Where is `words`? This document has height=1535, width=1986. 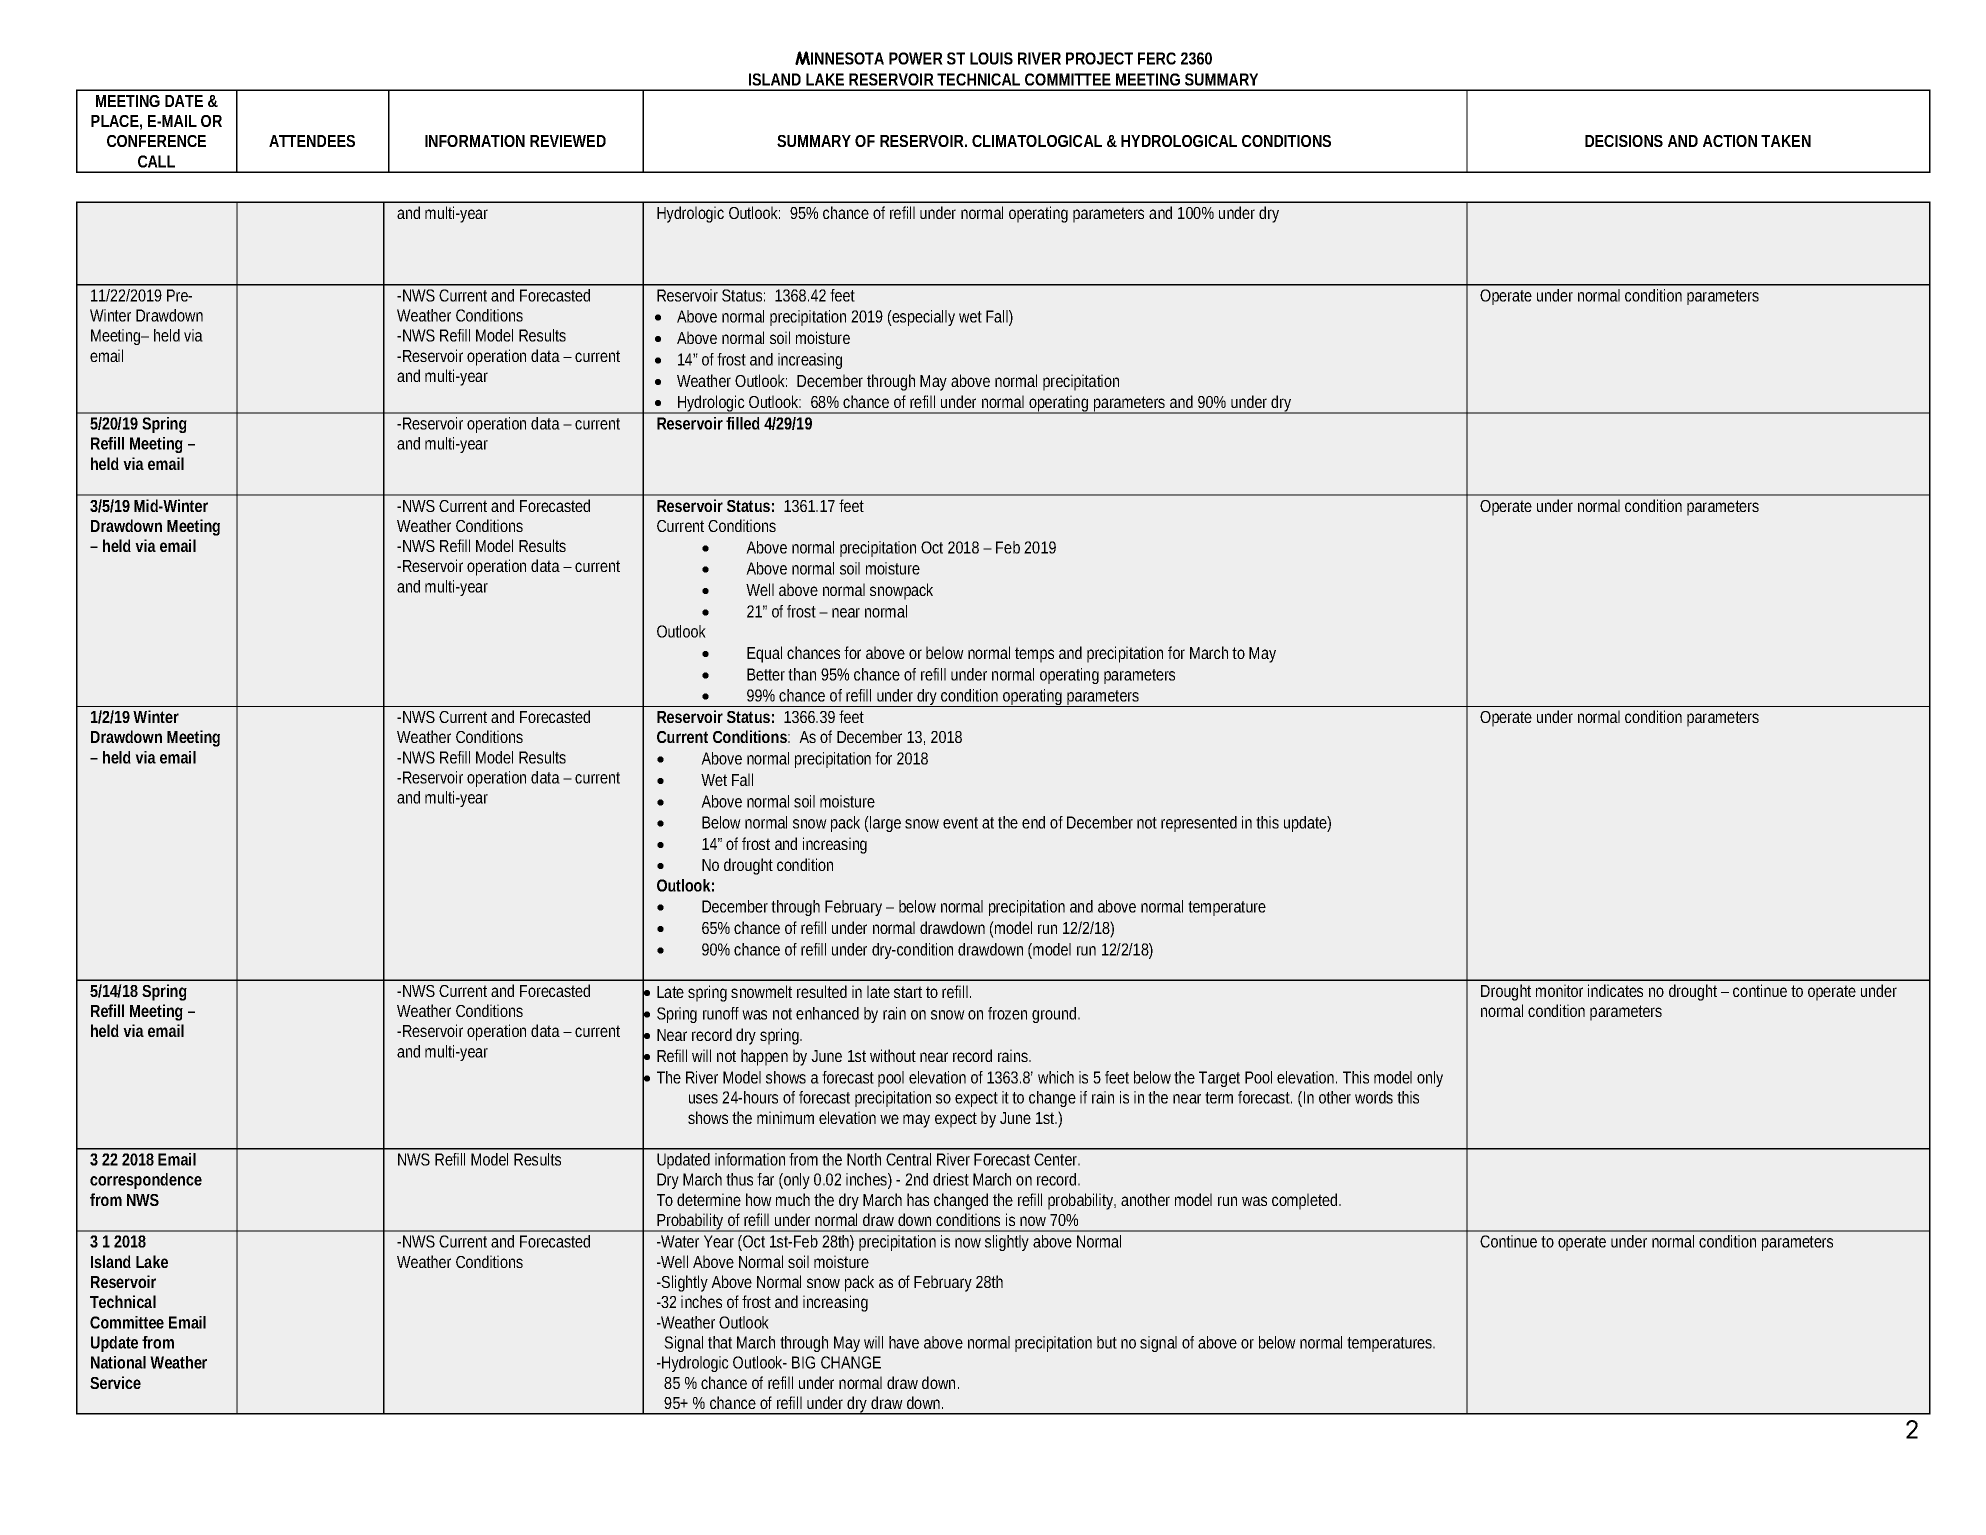
words is located at coordinates (1374, 1097).
